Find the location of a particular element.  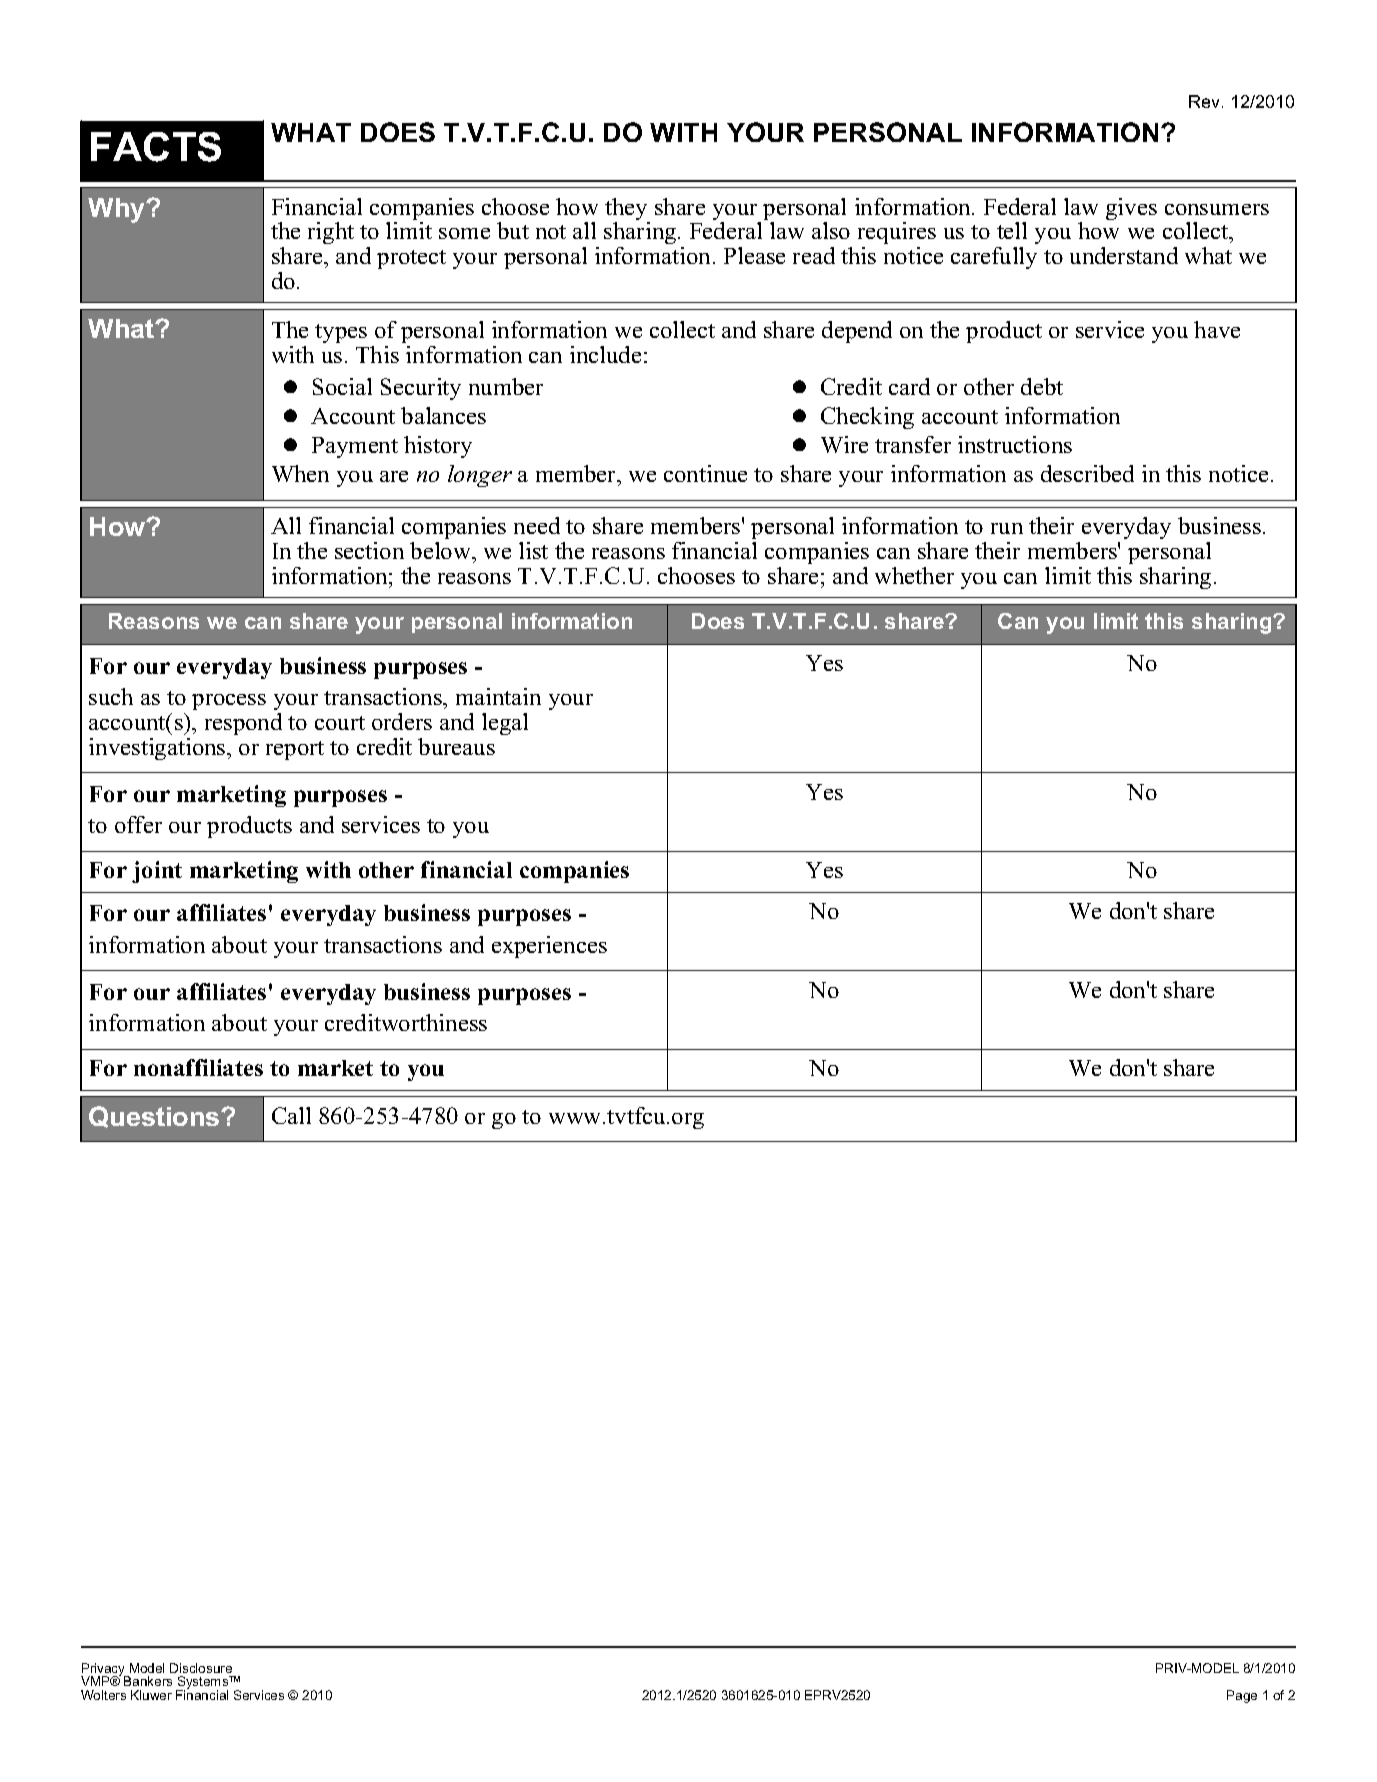

gives is located at coordinates (1131, 209).
